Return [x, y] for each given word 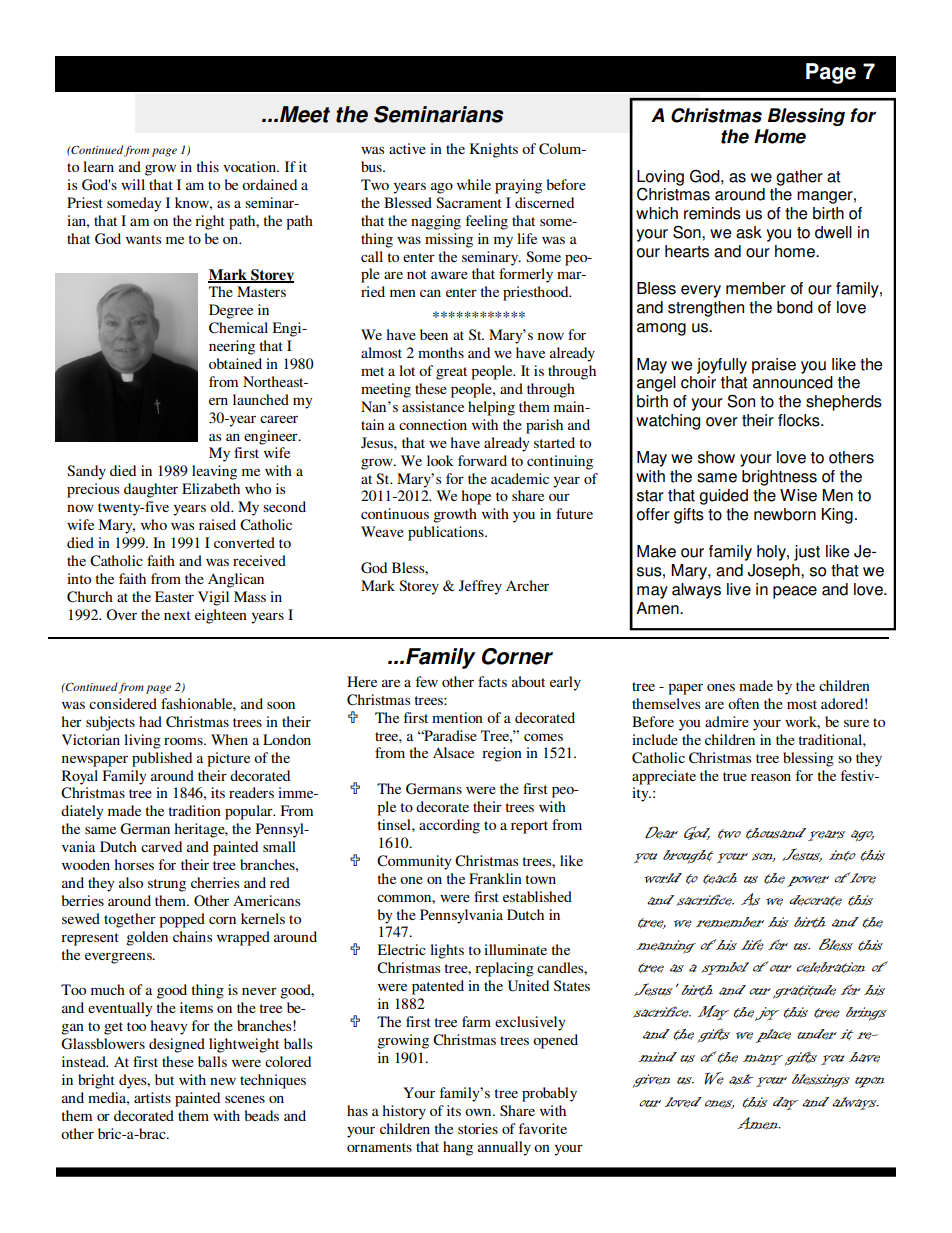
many [763, 1059]
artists [152, 1097]
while [474, 184]
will [133, 184]
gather [799, 178]
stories [478, 1128]
